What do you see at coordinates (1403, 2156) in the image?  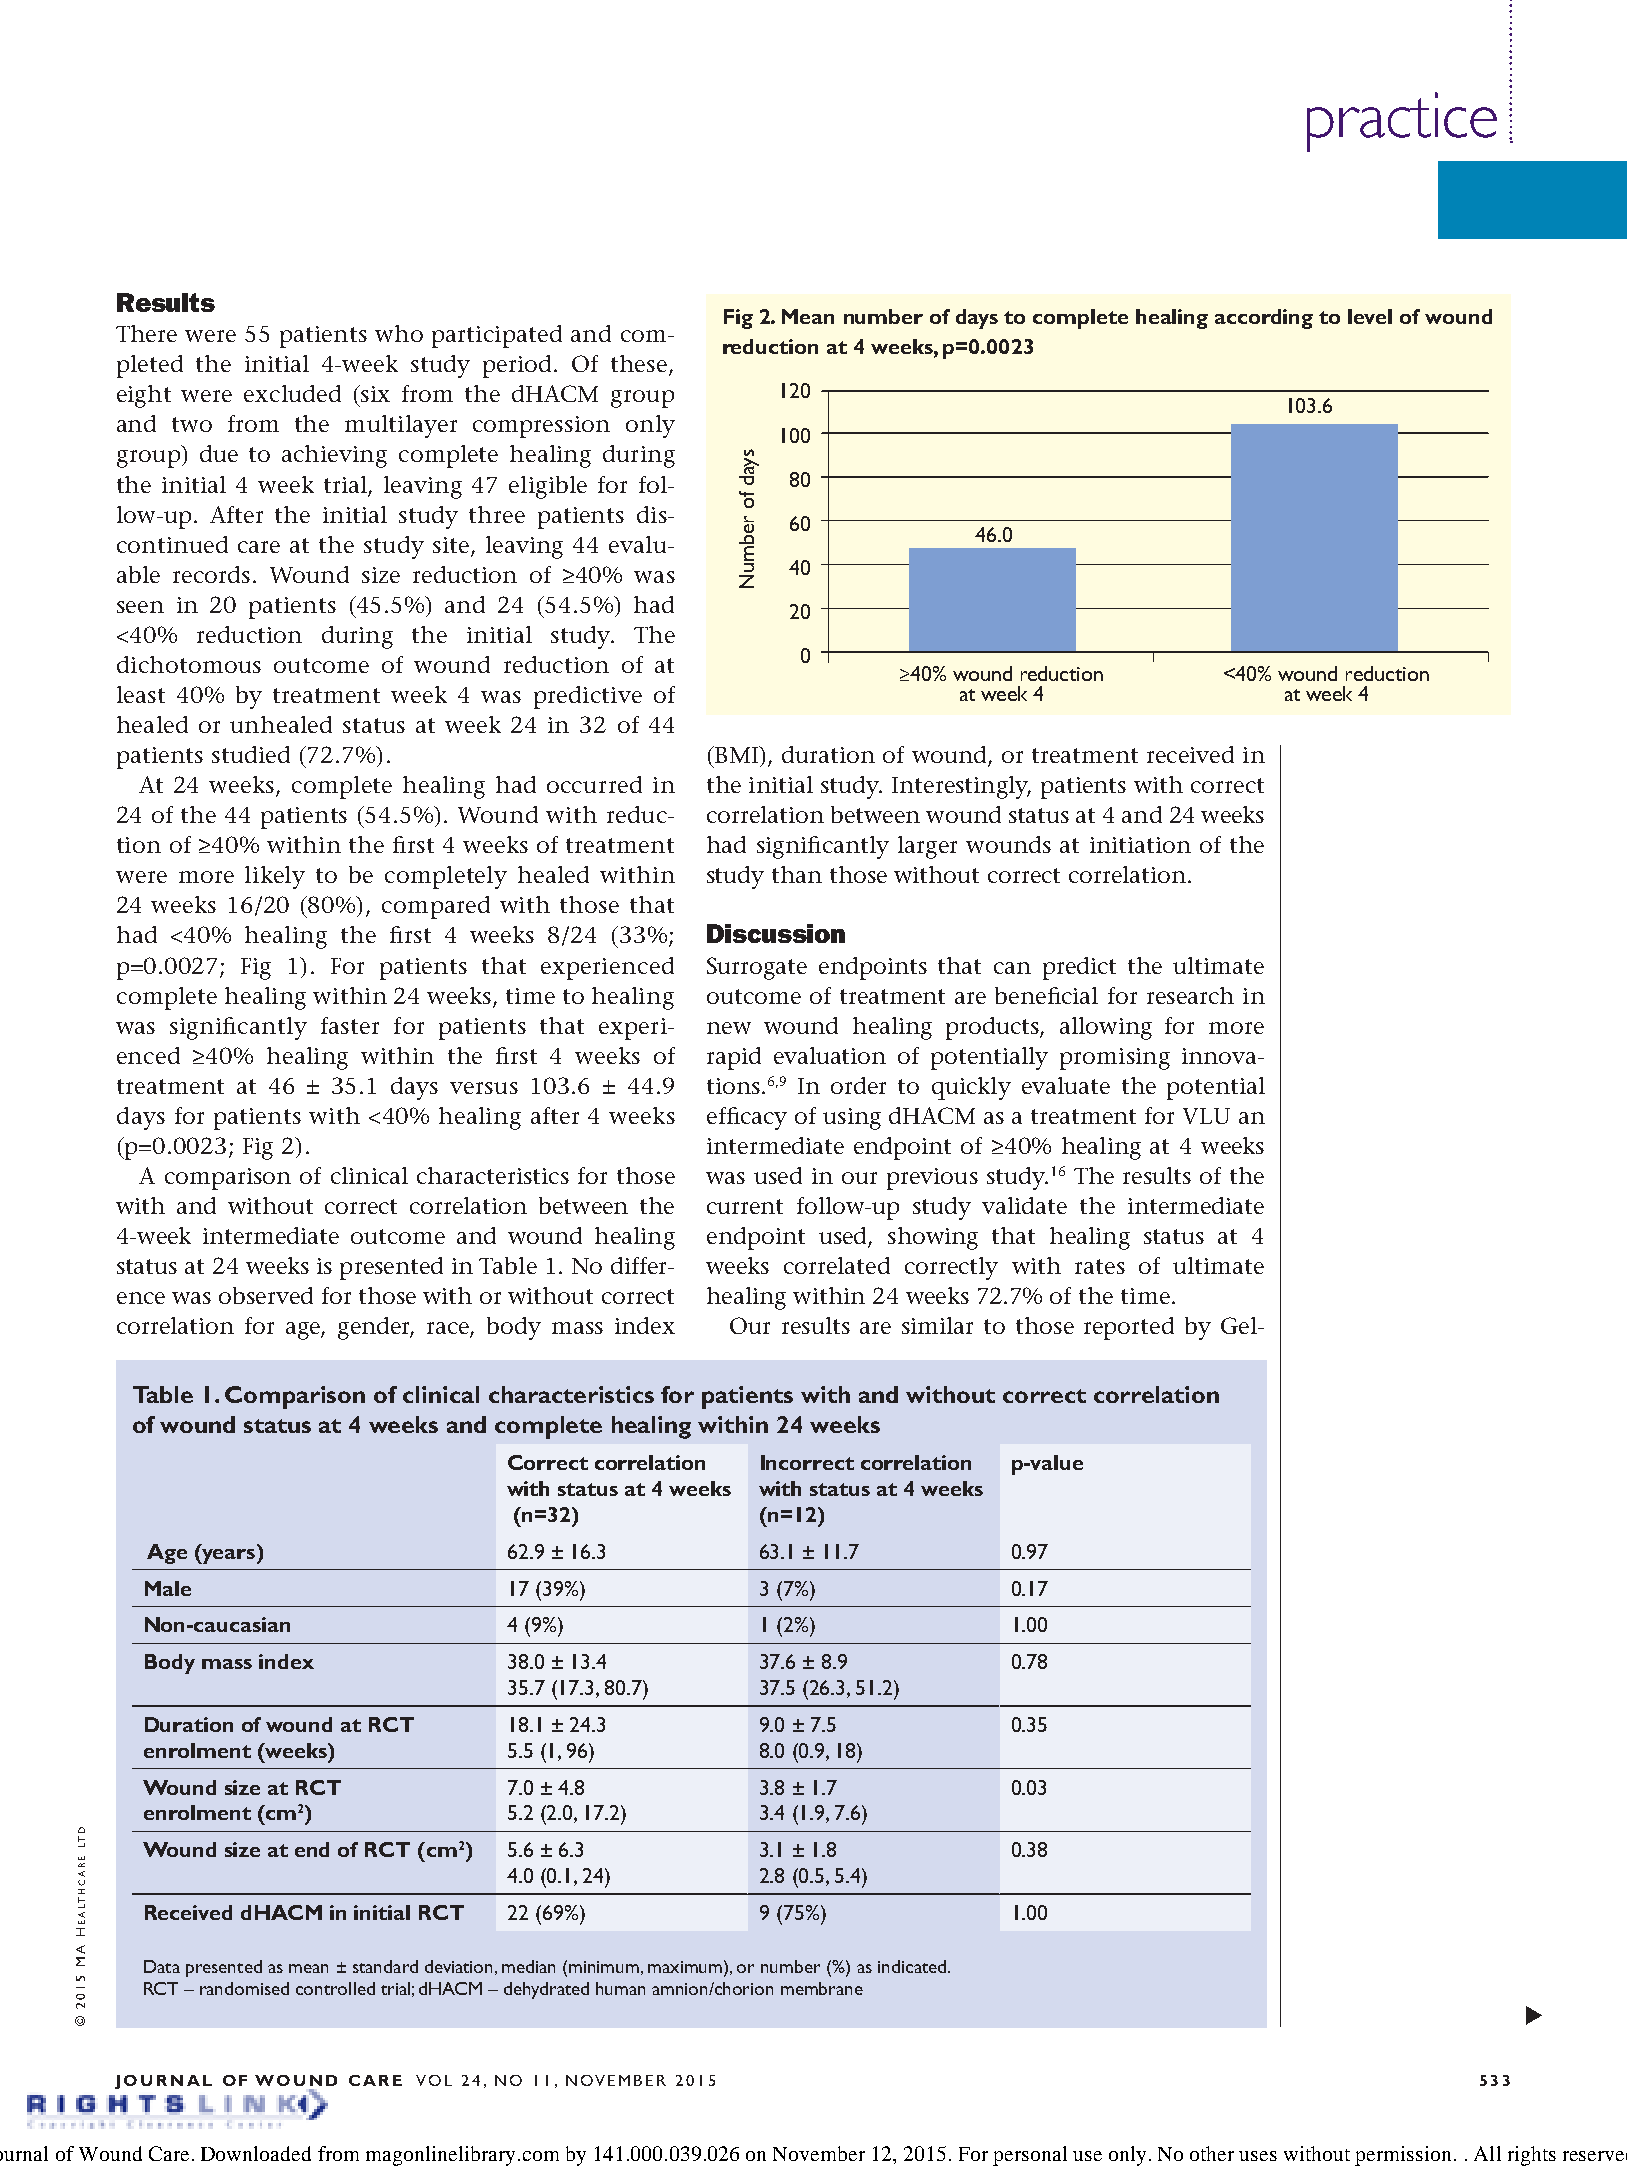 I see `permission` at bounding box center [1403, 2156].
